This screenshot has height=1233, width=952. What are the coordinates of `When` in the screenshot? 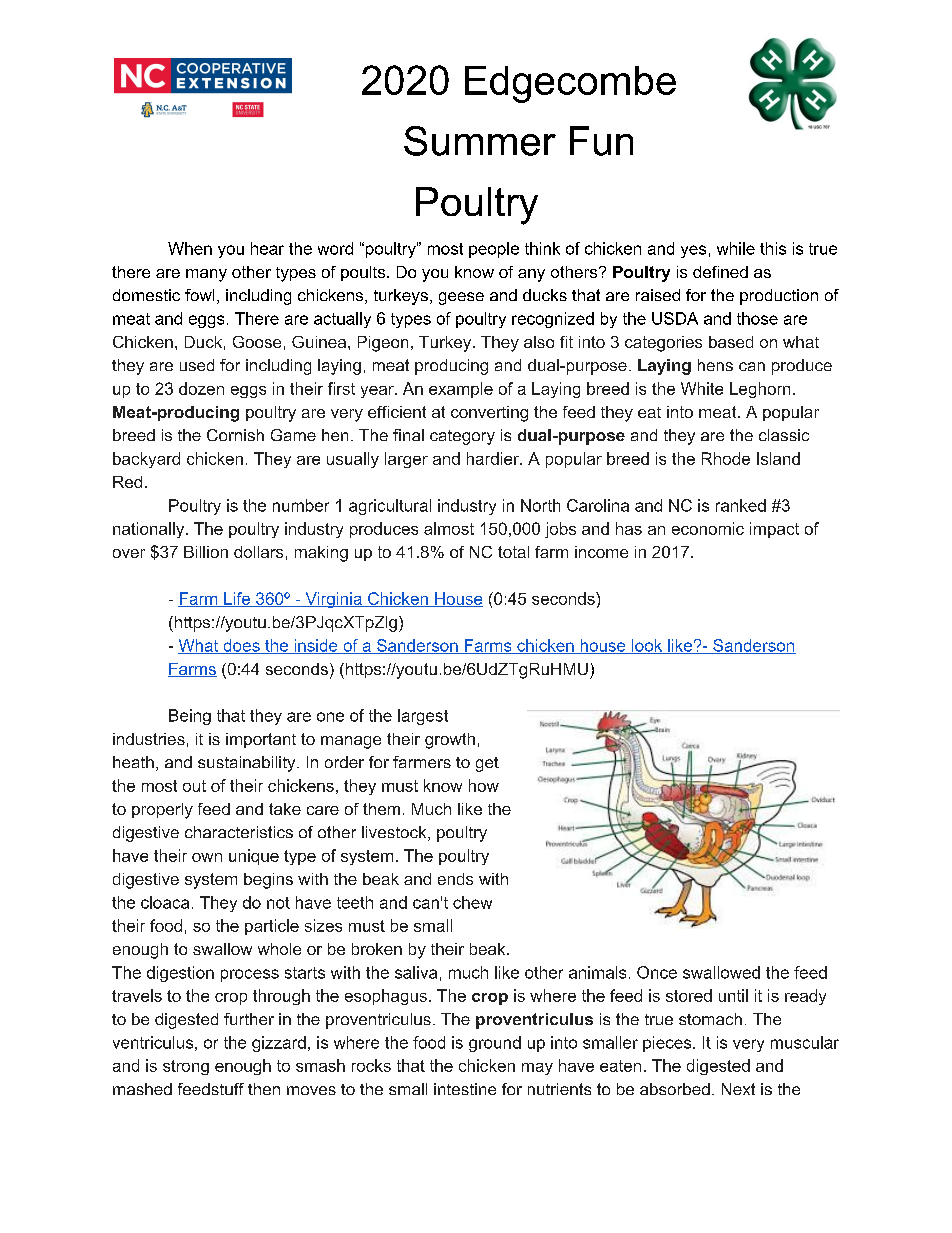 It's located at (190, 248).
